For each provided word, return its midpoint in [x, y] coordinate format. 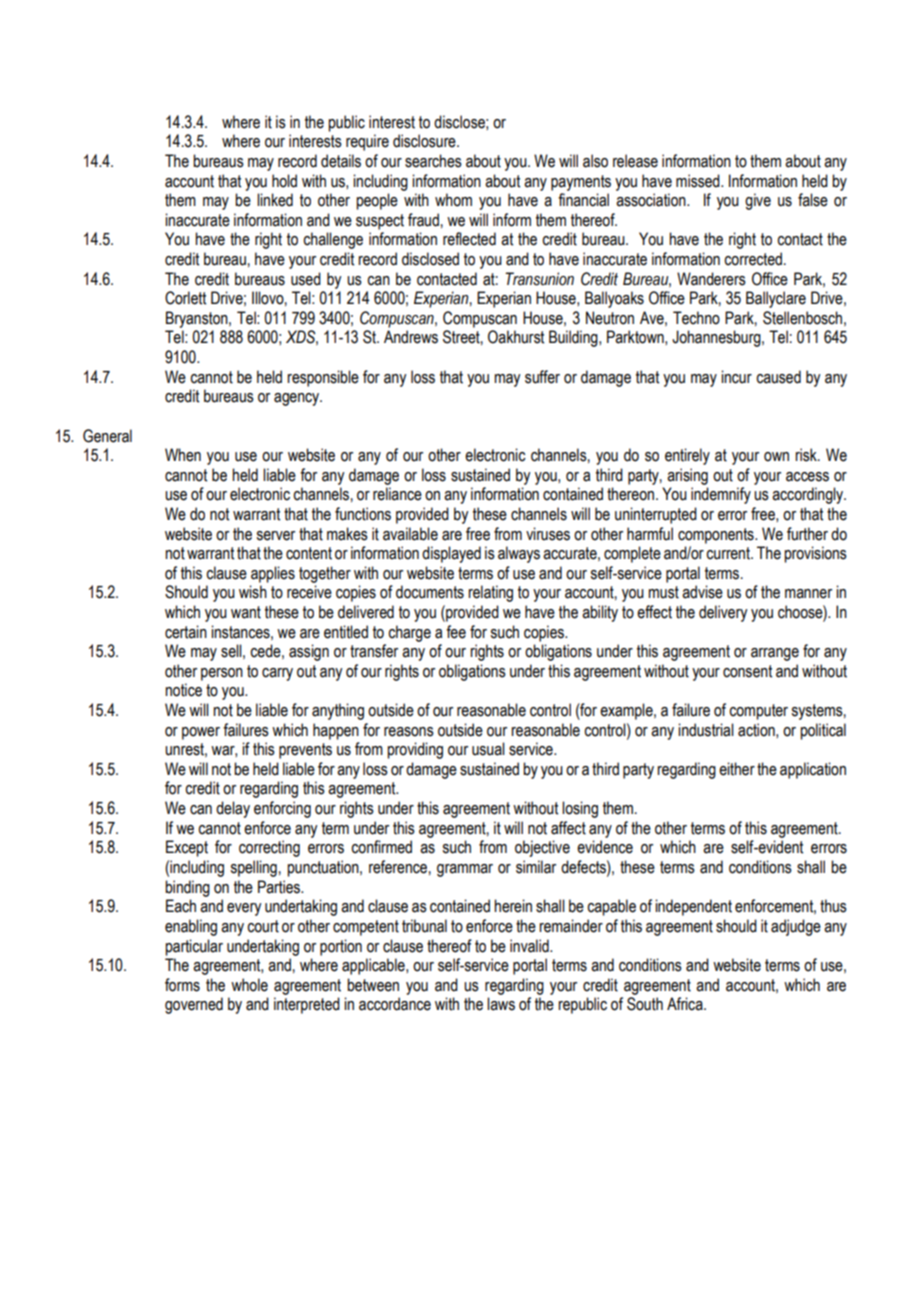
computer [758, 712]
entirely [687, 456]
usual [488, 749]
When [183, 455]
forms [182, 985]
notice [183, 690]
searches [433, 161]
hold [284, 181]
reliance [397, 494]
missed [699, 181]
